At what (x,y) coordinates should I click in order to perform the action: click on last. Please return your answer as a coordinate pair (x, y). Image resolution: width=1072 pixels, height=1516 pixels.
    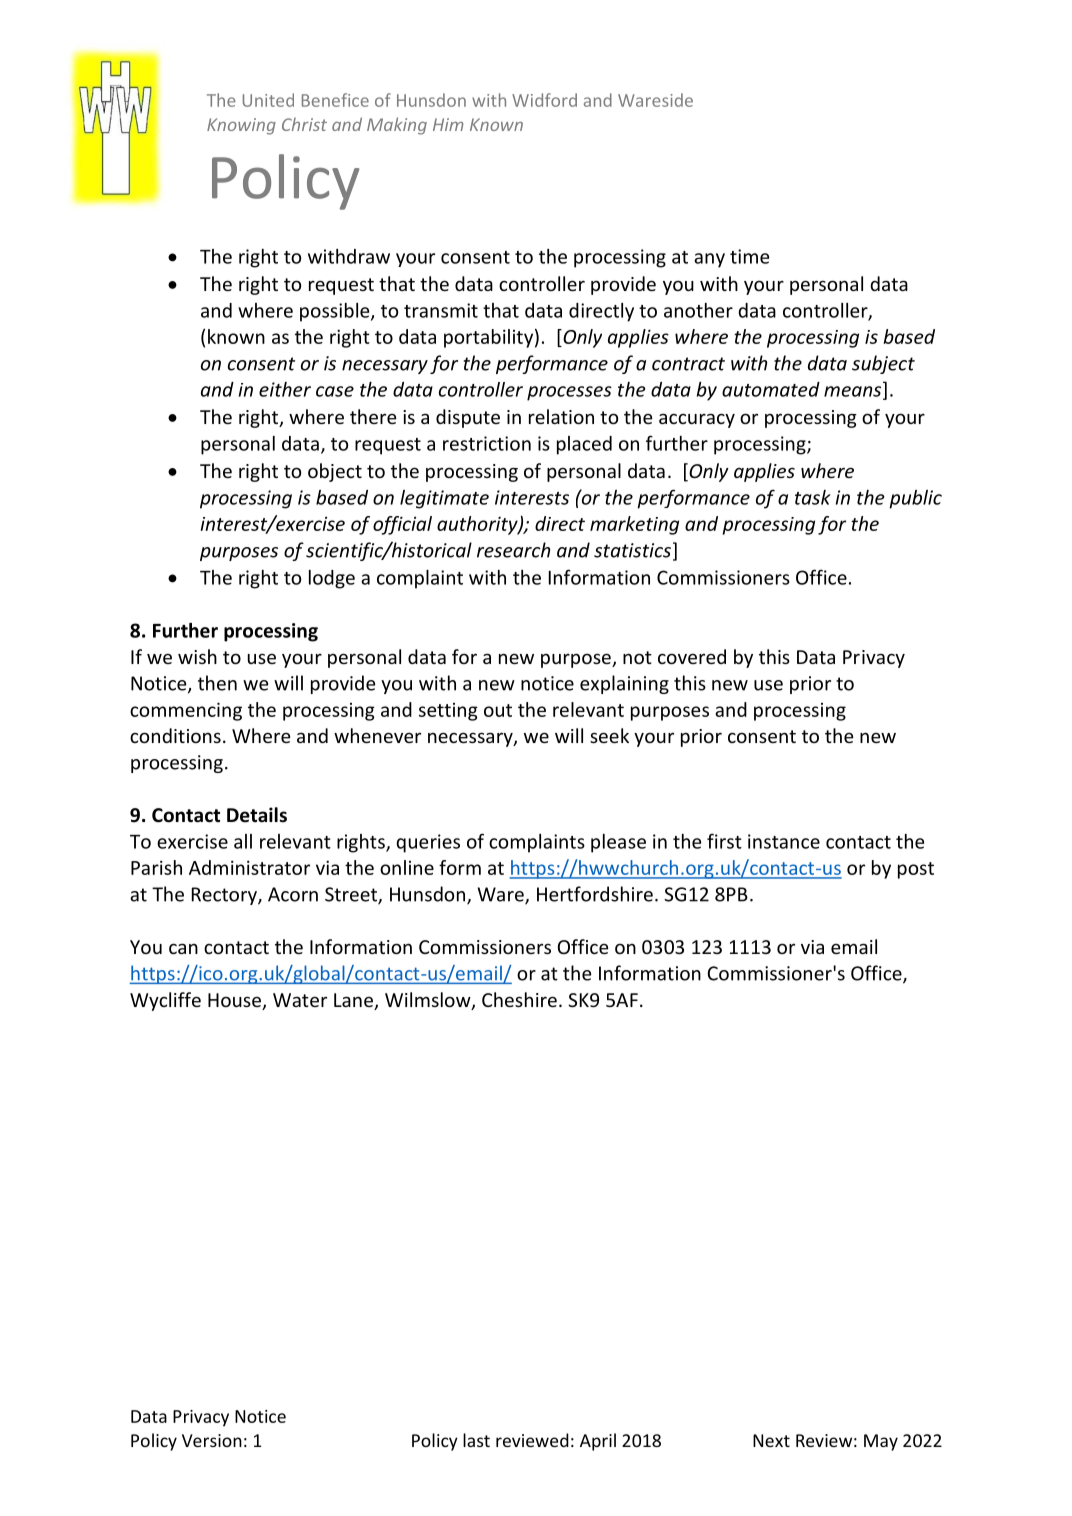
    Looking at the image, I should click on (476, 1440).
